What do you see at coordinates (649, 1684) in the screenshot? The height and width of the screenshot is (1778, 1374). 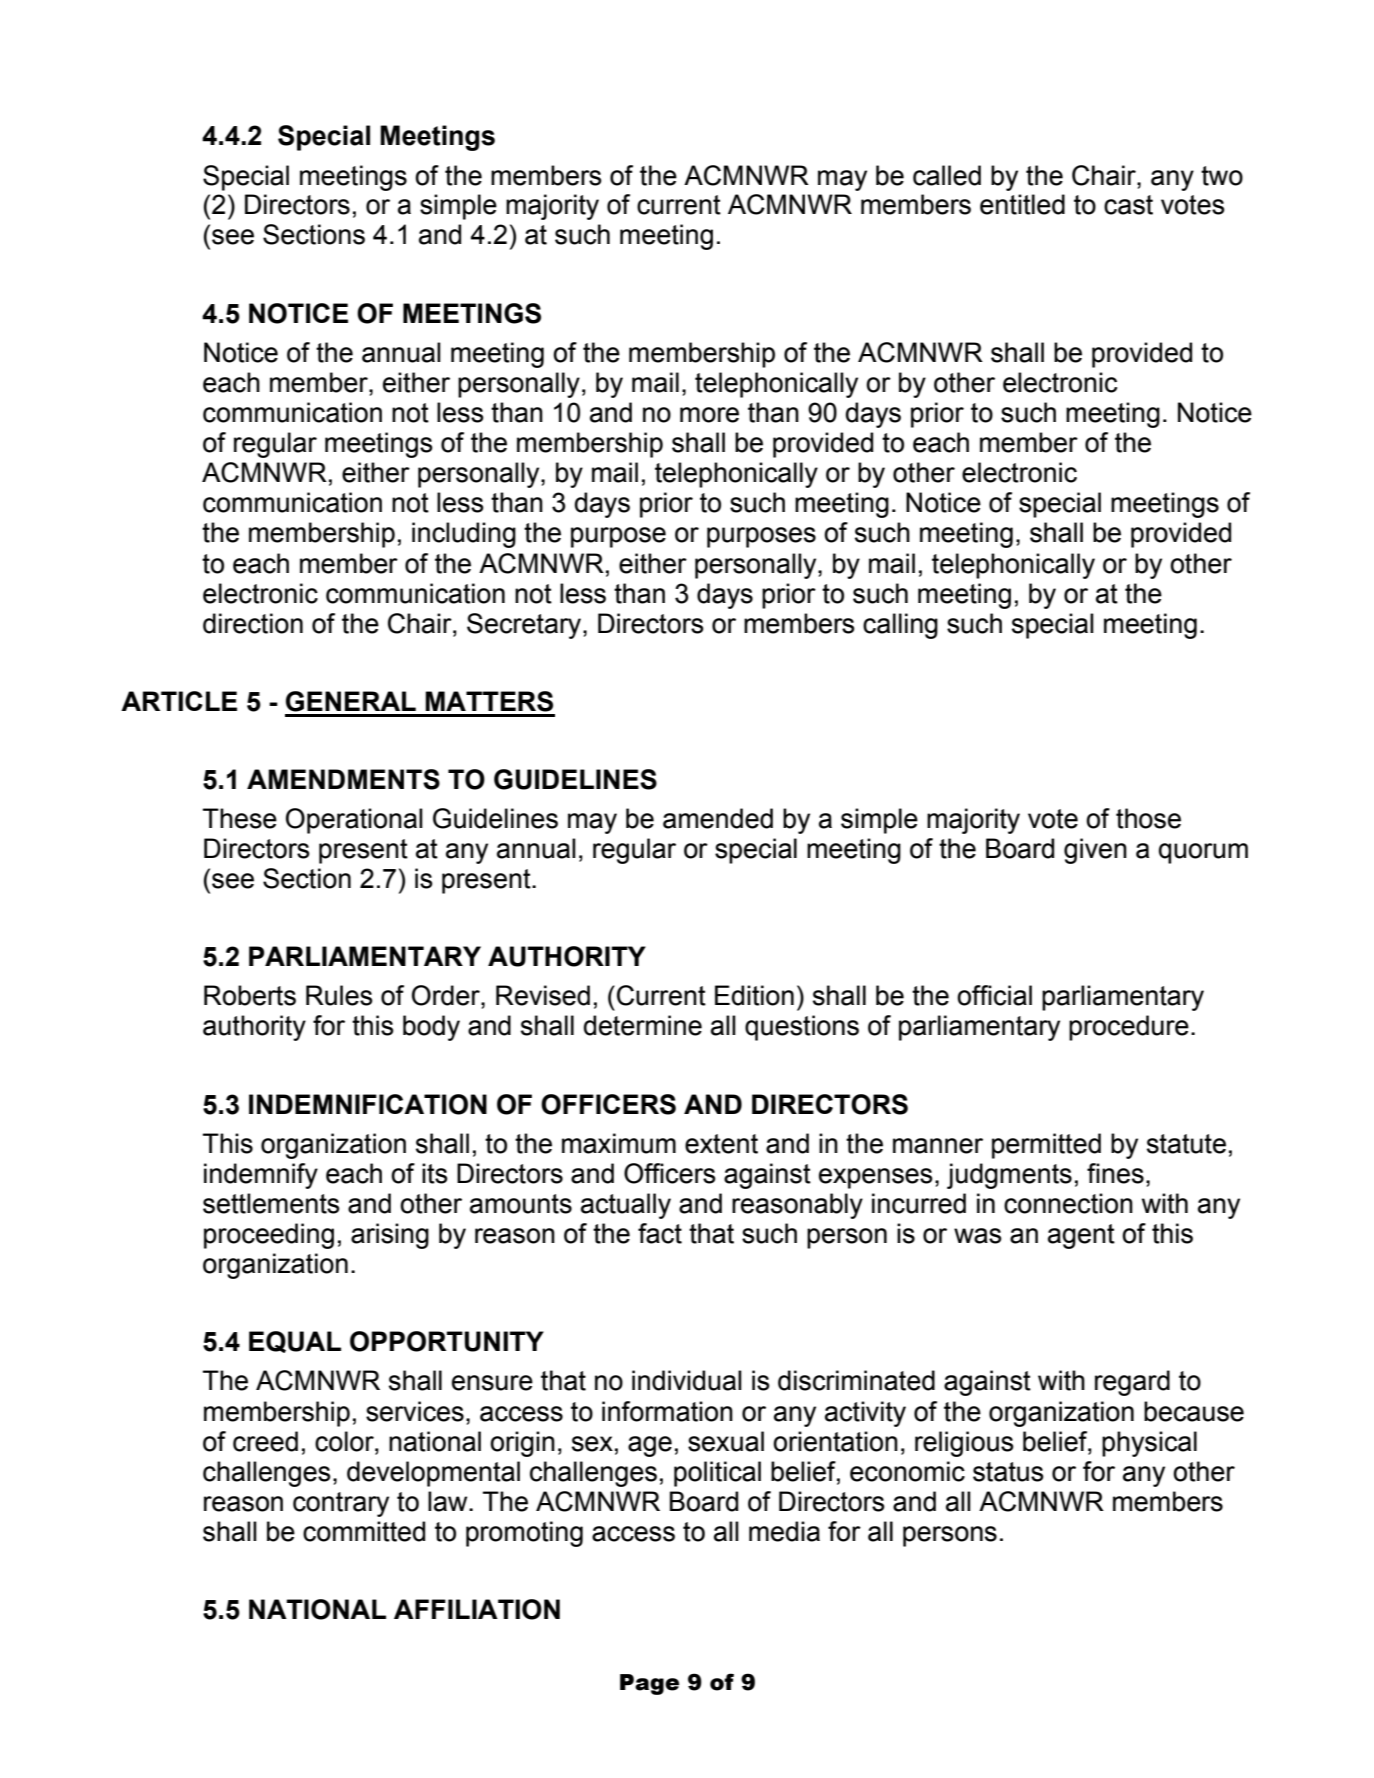 I see `Page` at bounding box center [649, 1684].
